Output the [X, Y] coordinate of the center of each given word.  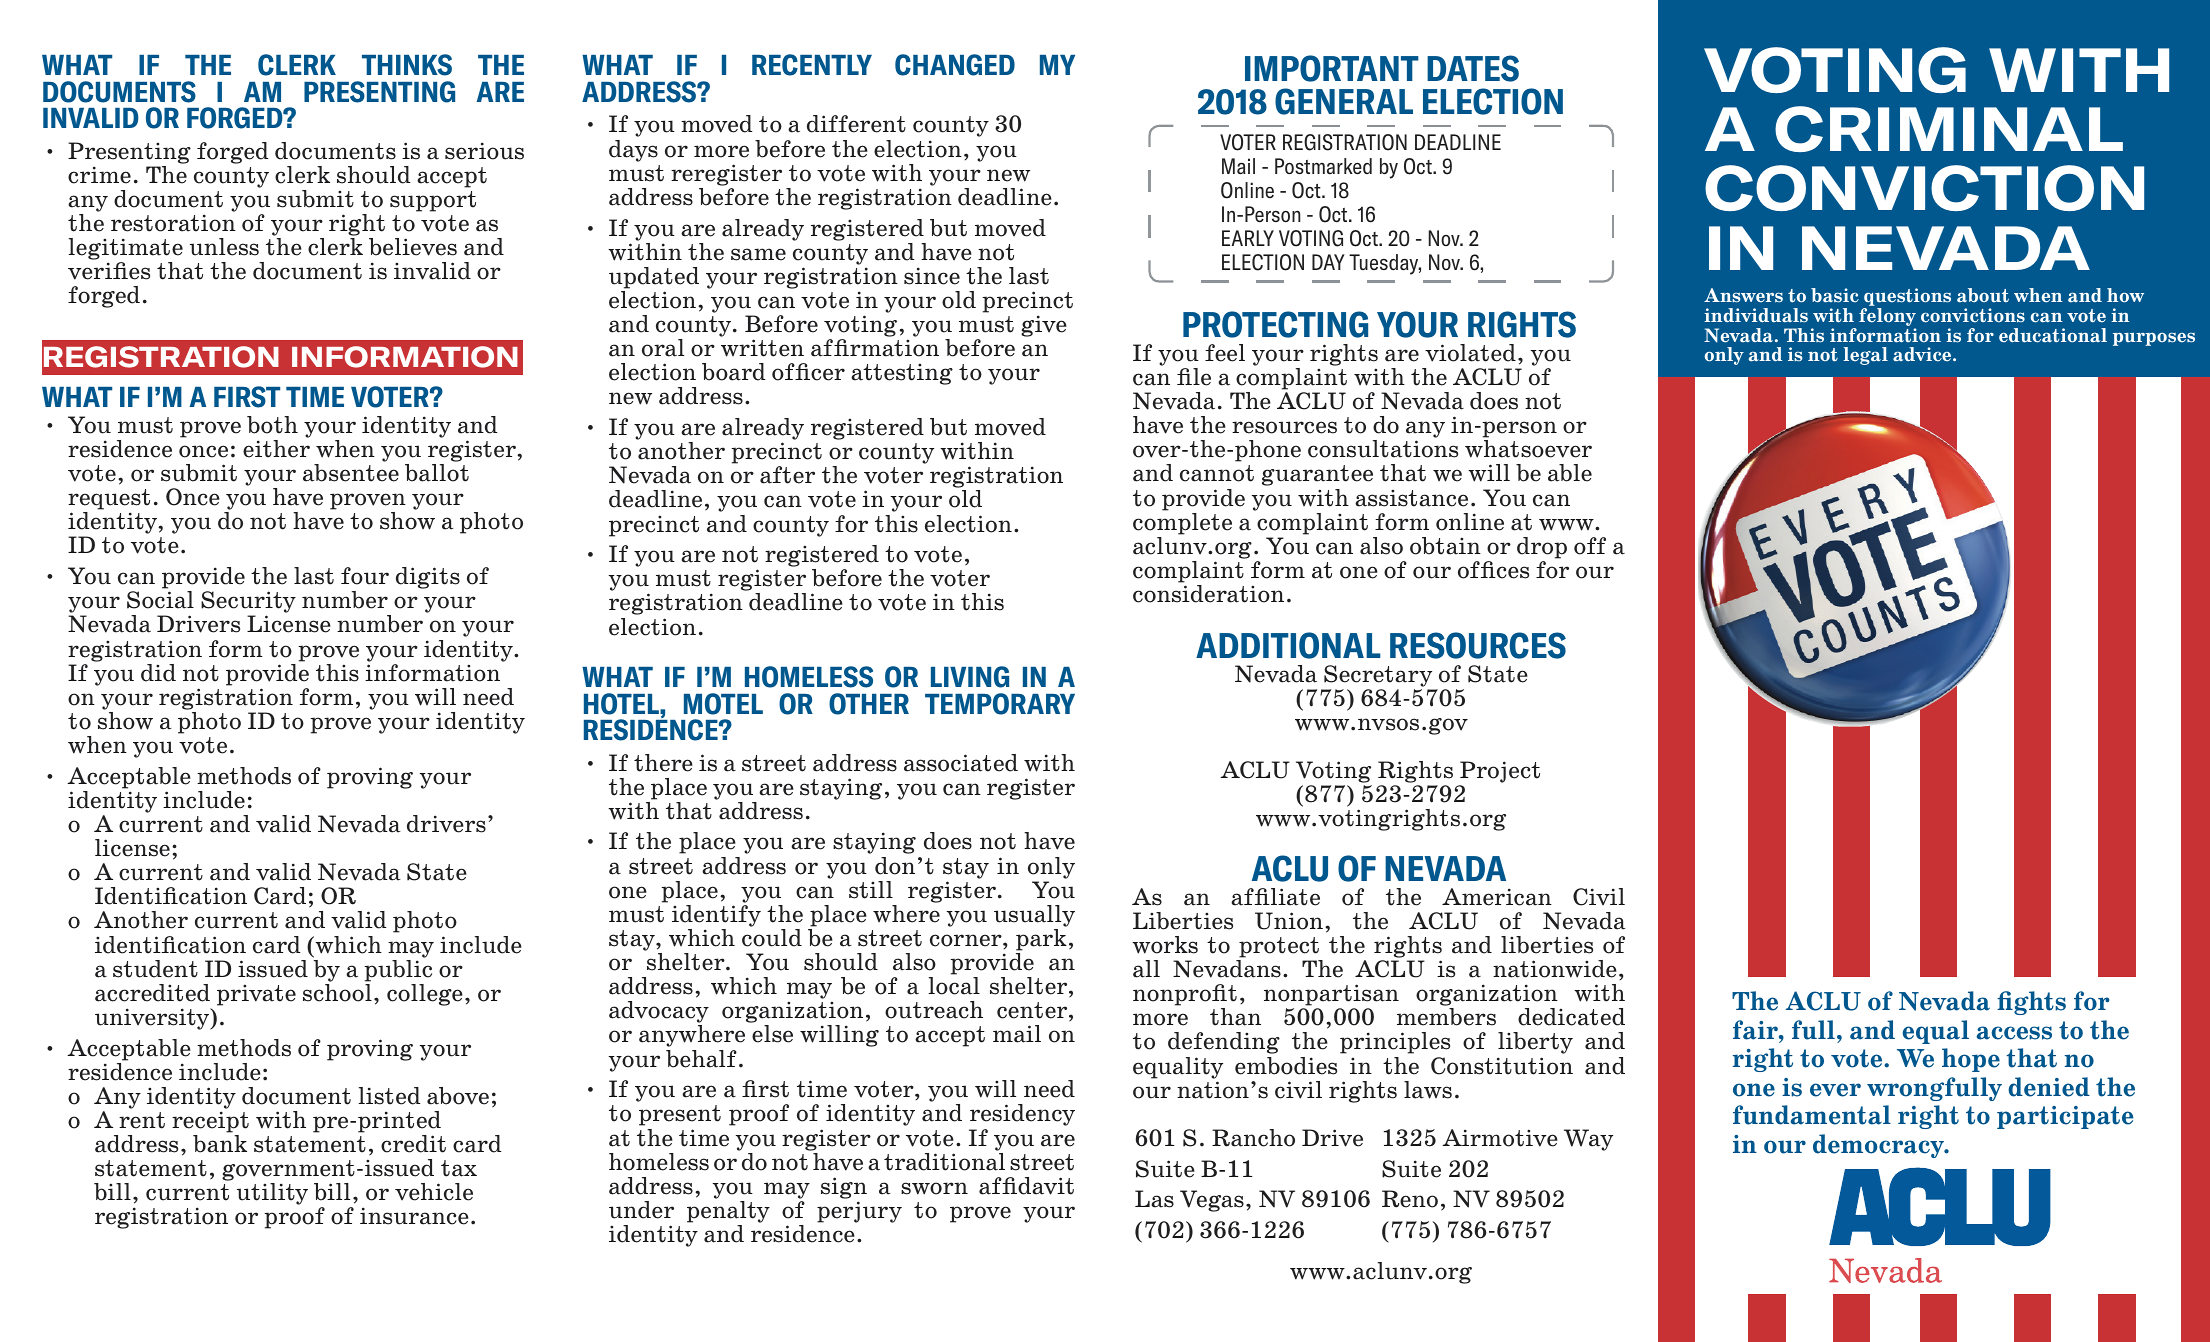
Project [1499, 773]
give [1044, 326]
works [1165, 945]
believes [413, 247]
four [365, 576]
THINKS [407, 65]
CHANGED [955, 65]
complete [1182, 524]
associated [961, 763]
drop [1542, 548]
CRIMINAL [1949, 129]
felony [1887, 318]
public [398, 971]
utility [272, 1194]
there [663, 763]
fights [2031, 1003]
